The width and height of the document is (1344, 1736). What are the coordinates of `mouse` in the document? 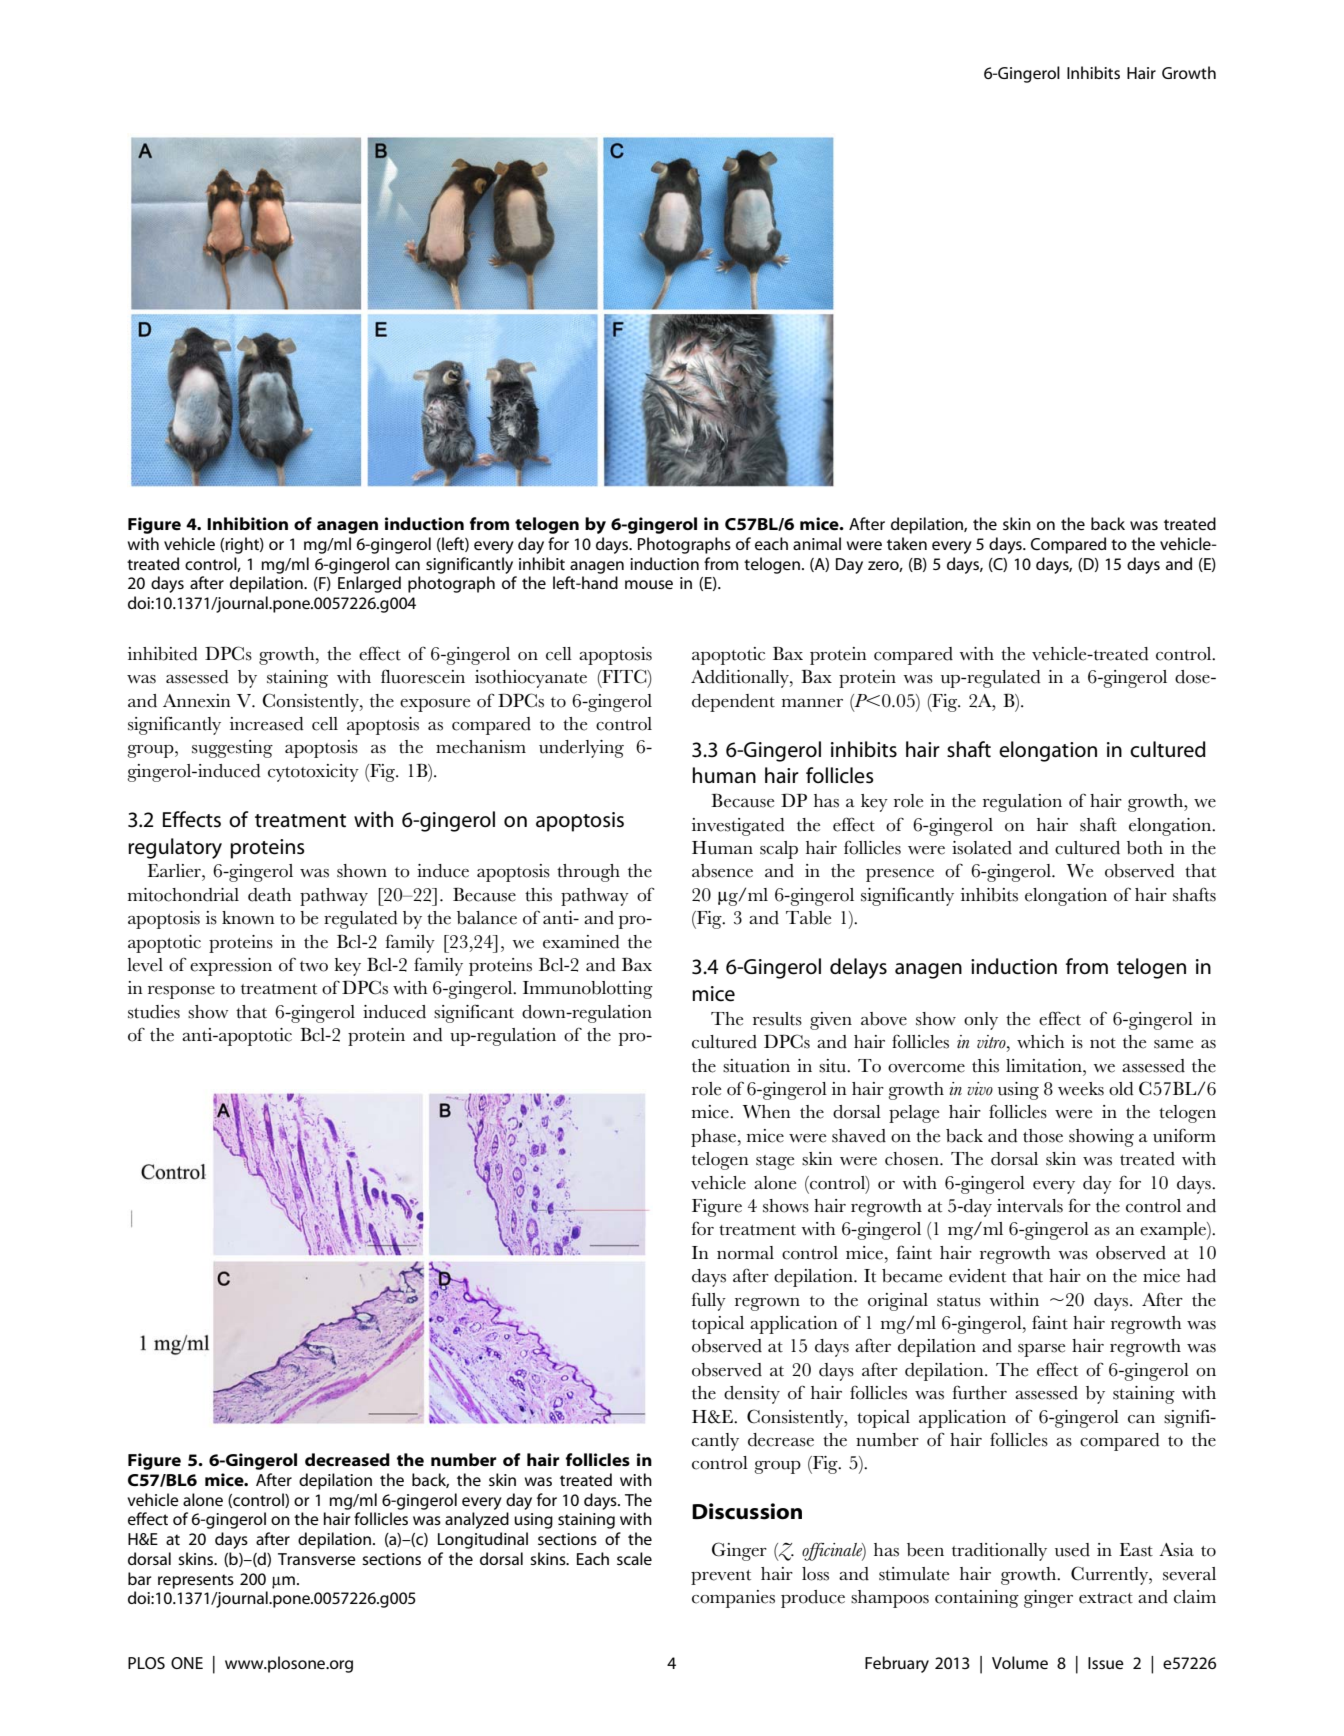 It's located at (649, 584).
